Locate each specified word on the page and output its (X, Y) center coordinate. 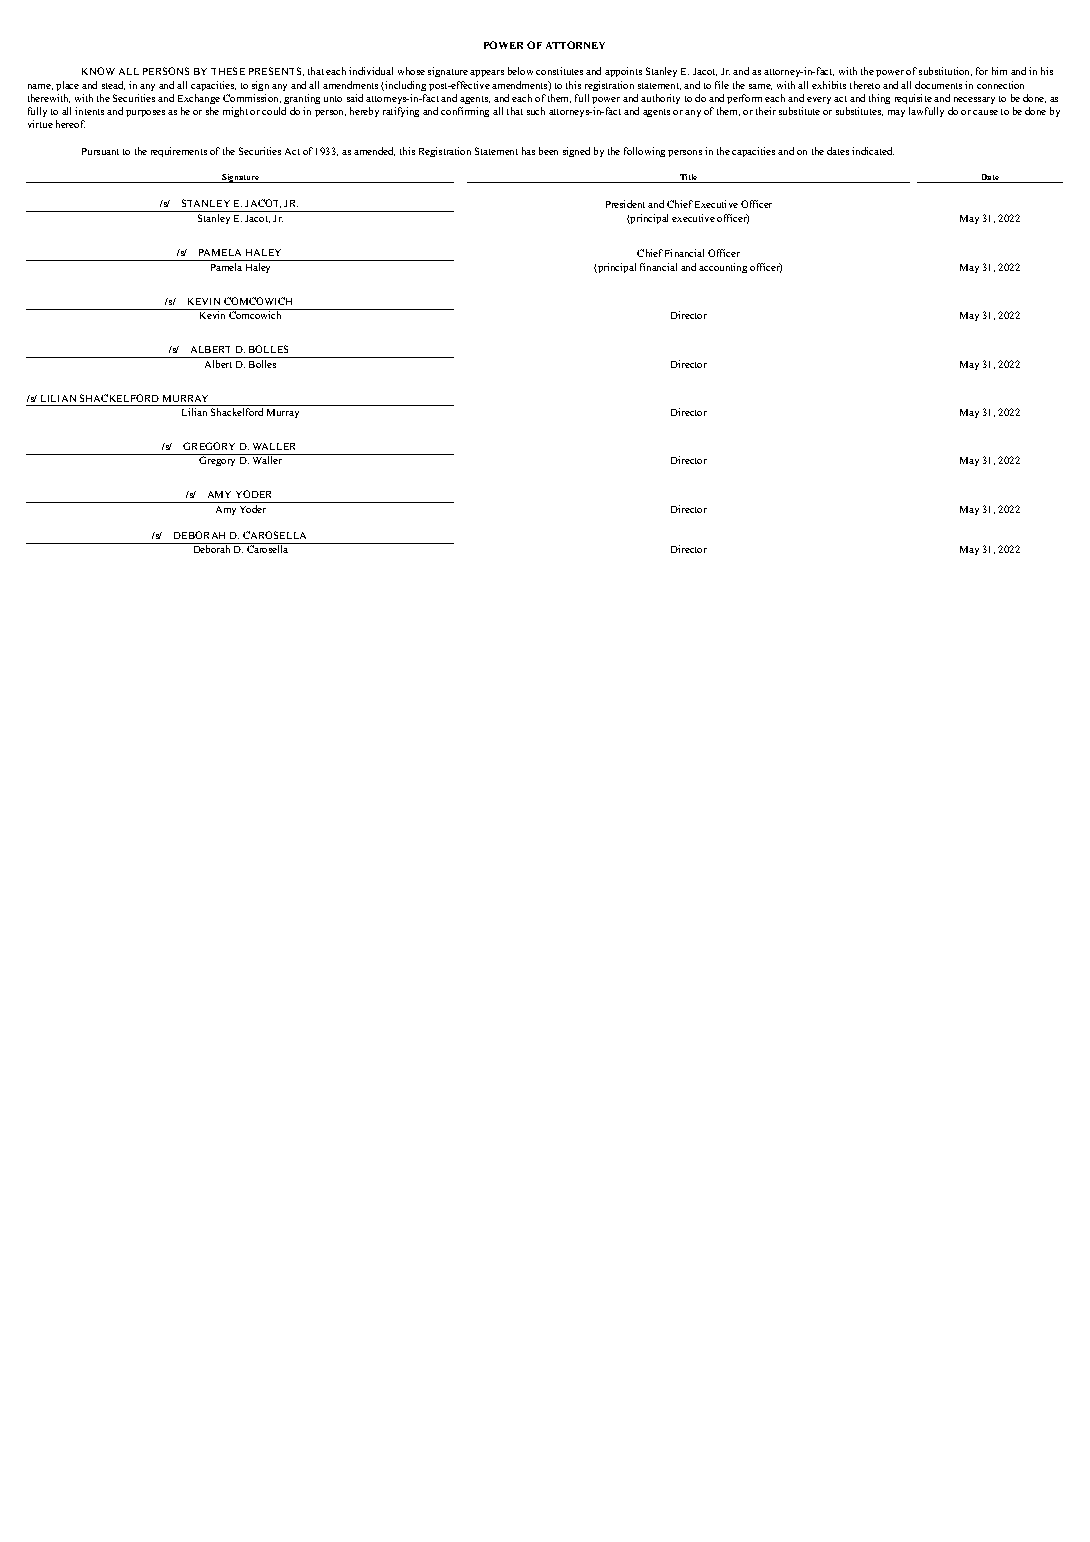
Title (688, 178)
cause (985, 112)
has (528, 151)
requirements (179, 152)
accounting (723, 268)
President (625, 204)
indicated (873, 151)
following (644, 152)
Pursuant (100, 151)
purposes (145, 113)
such (536, 111)
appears (487, 73)
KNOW (98, 71)
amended (374, 151)
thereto (865, 85)
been (548, 151)
